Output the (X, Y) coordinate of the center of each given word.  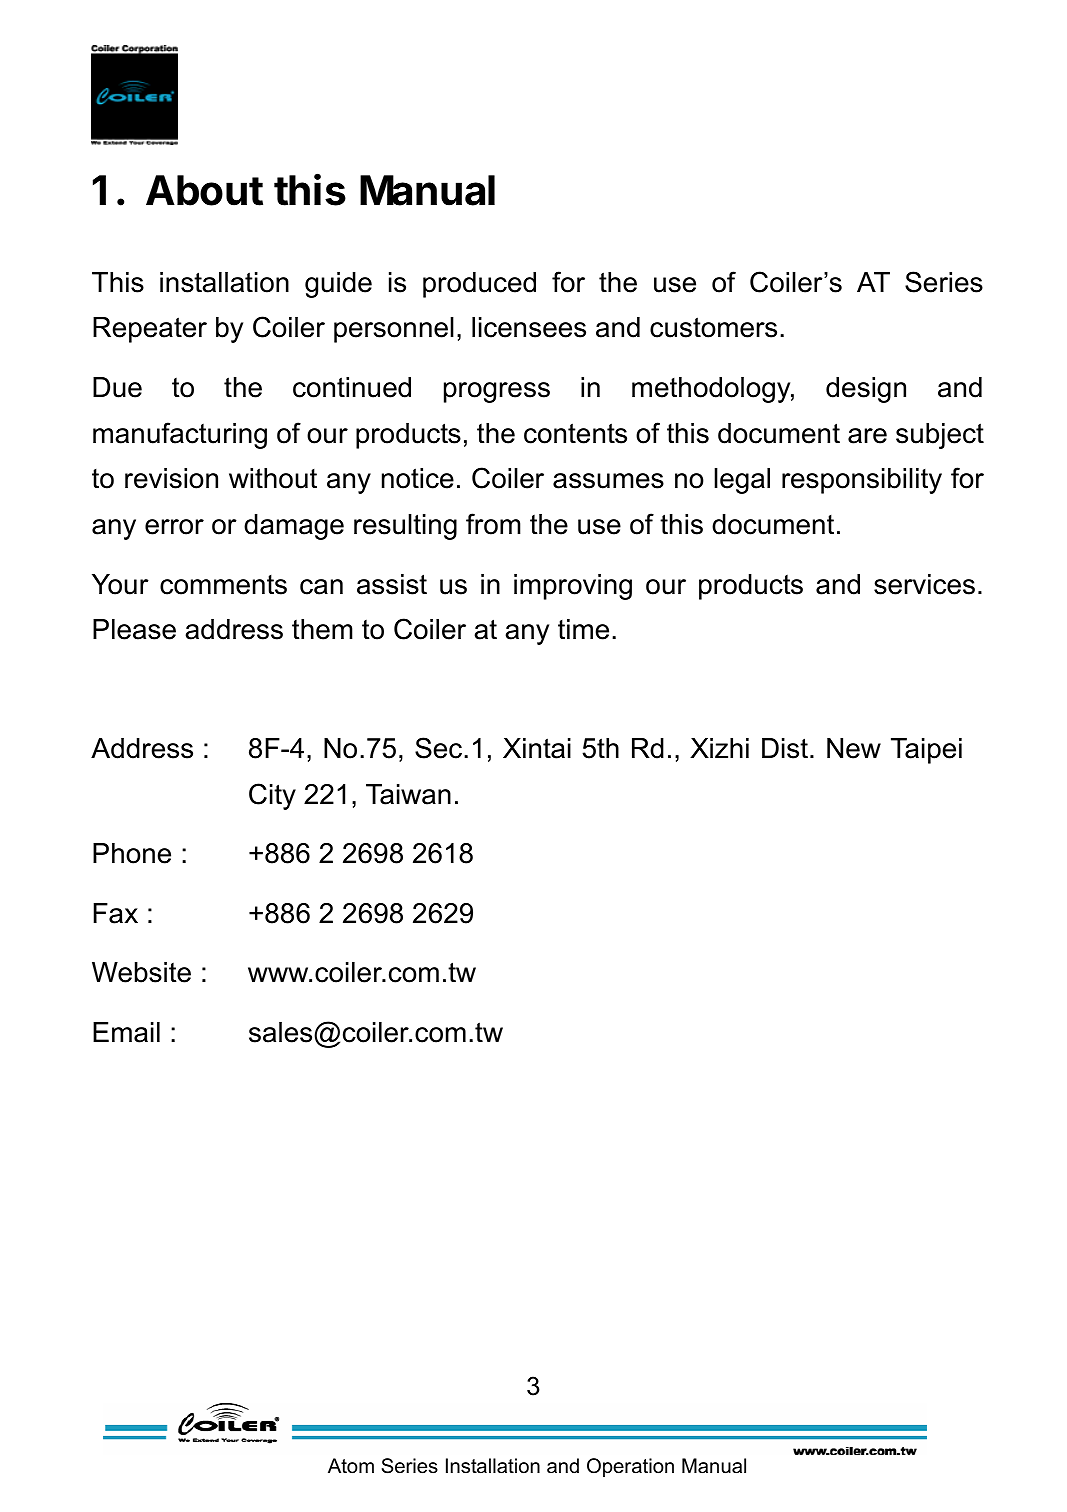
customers (713, 327)
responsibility (862, 481)
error (174, 527)
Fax (115, 913)
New (854, 748)
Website (141, 972)
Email (126, 1032)
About (204, 190)
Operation (630, 1467)
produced (479, 285)
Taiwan (408, 794)
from (493, 524)
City (272, 796)
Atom (351, 1466)
